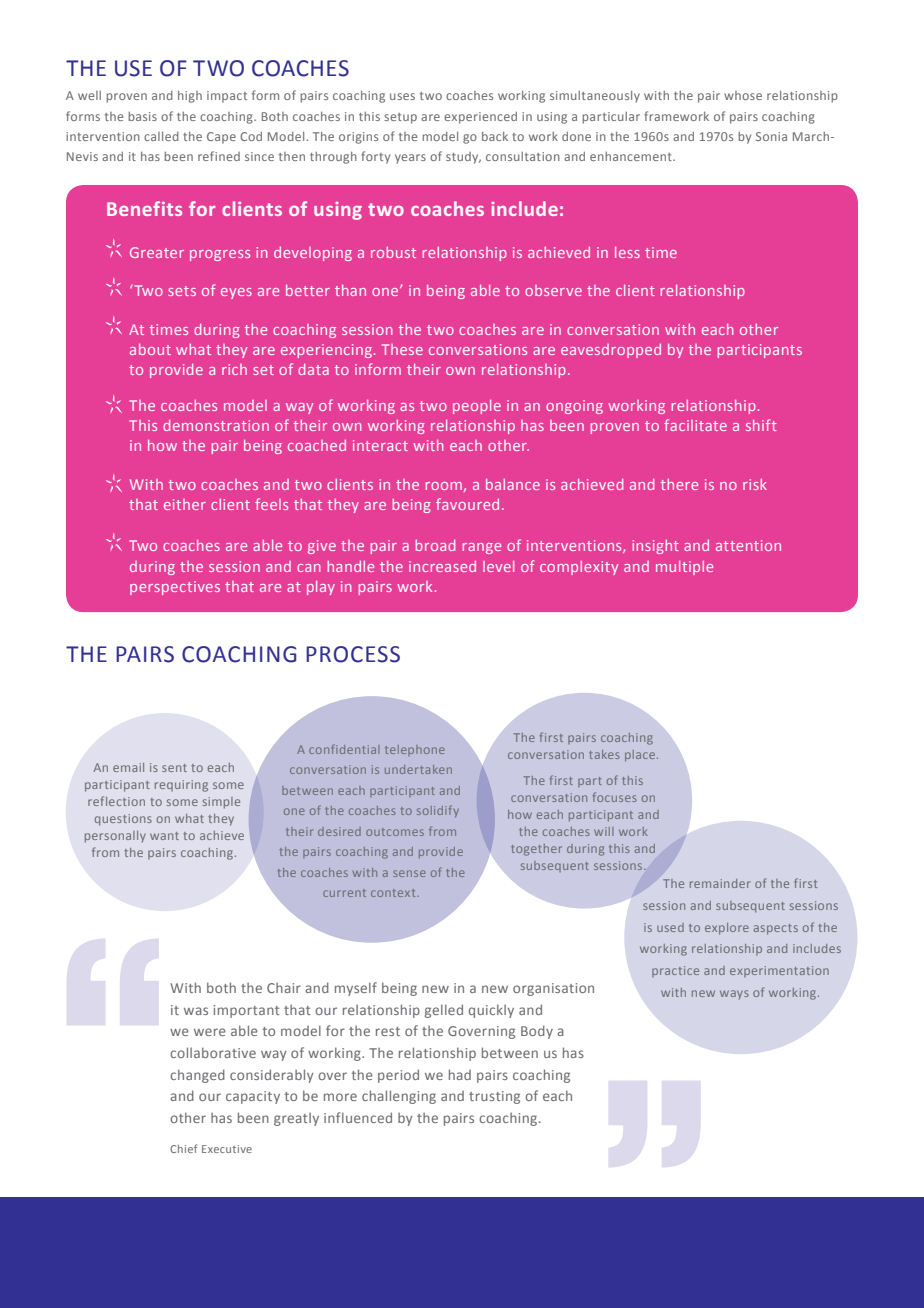 Image resolution: width=924 pixels, height=1308 pixels. Describe the element at coordinates (743, 95) in the screenshot. I see `whose` at that location.
